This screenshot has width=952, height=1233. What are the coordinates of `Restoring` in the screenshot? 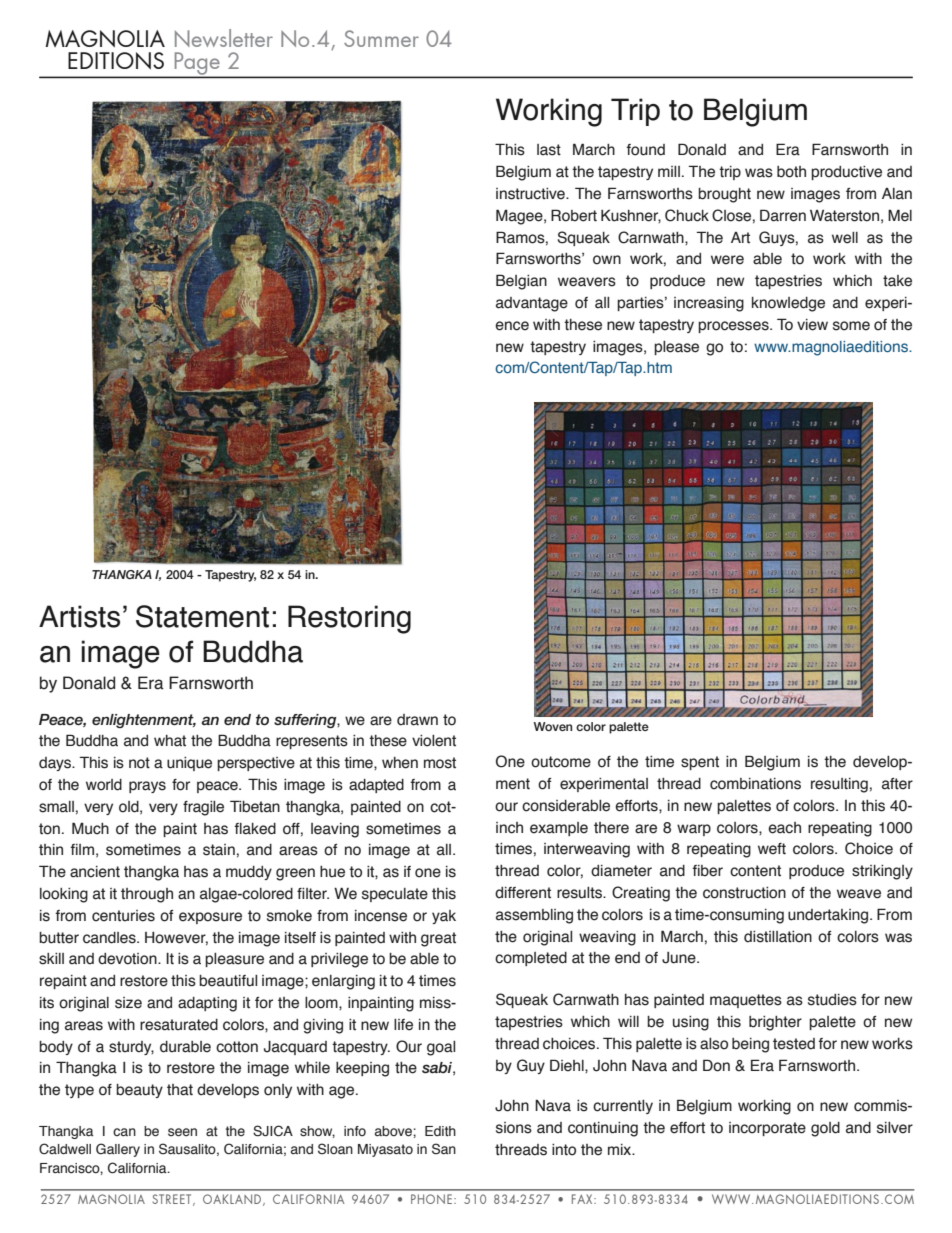 It's located at (349, 619).
